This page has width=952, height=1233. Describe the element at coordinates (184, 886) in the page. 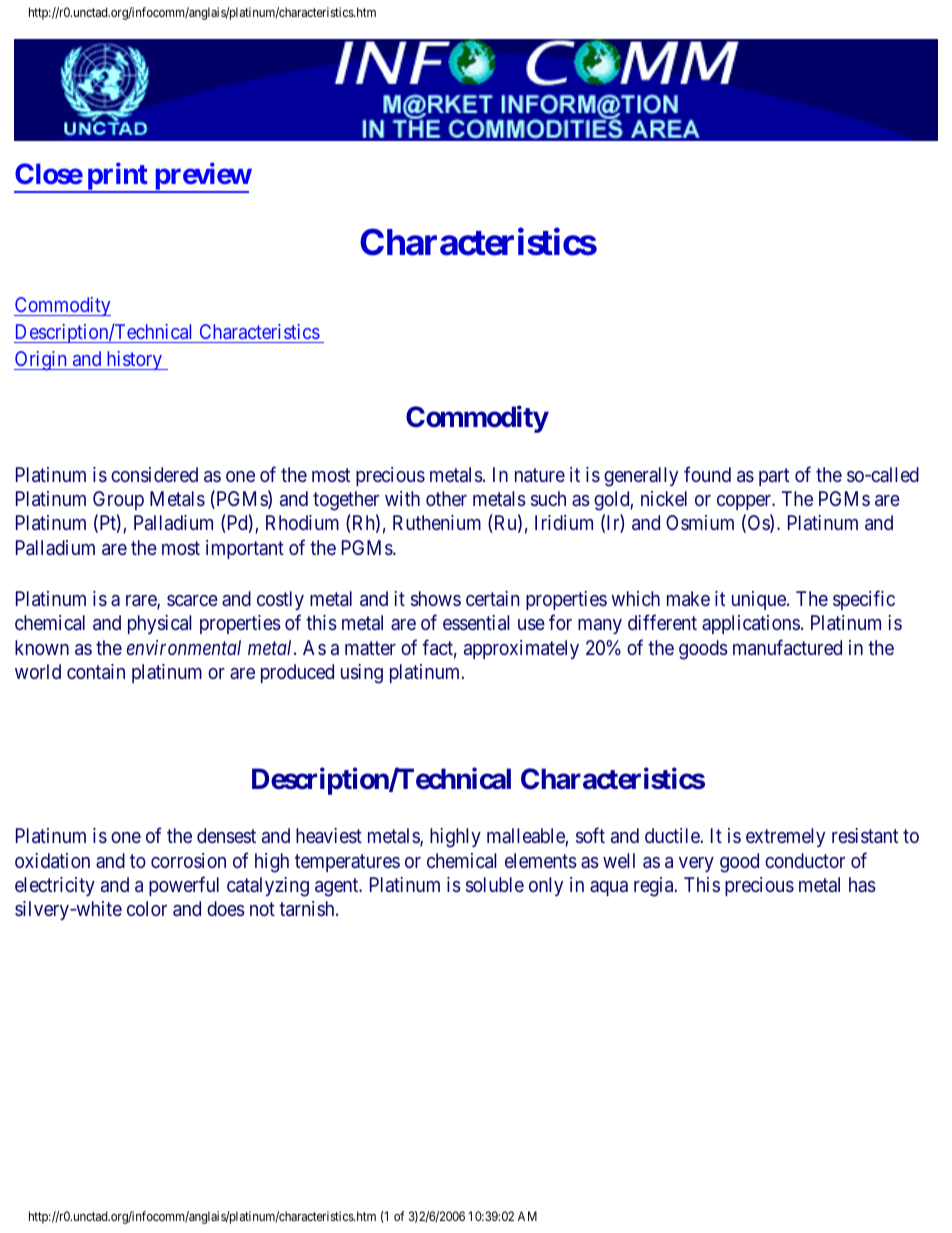

I see `powerful` at that location.
